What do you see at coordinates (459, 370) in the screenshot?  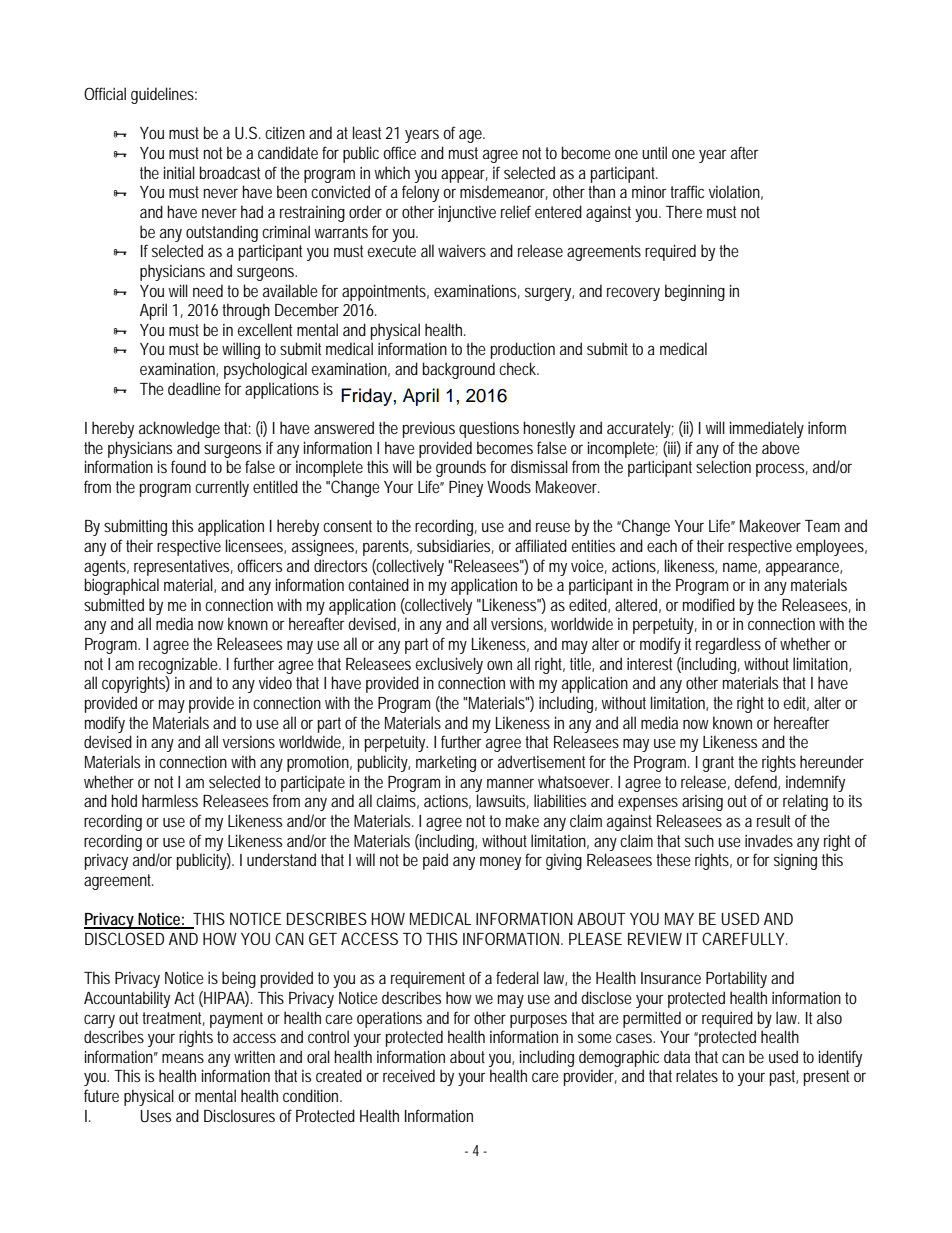 I see `background` at bounding box center [459, 370].
